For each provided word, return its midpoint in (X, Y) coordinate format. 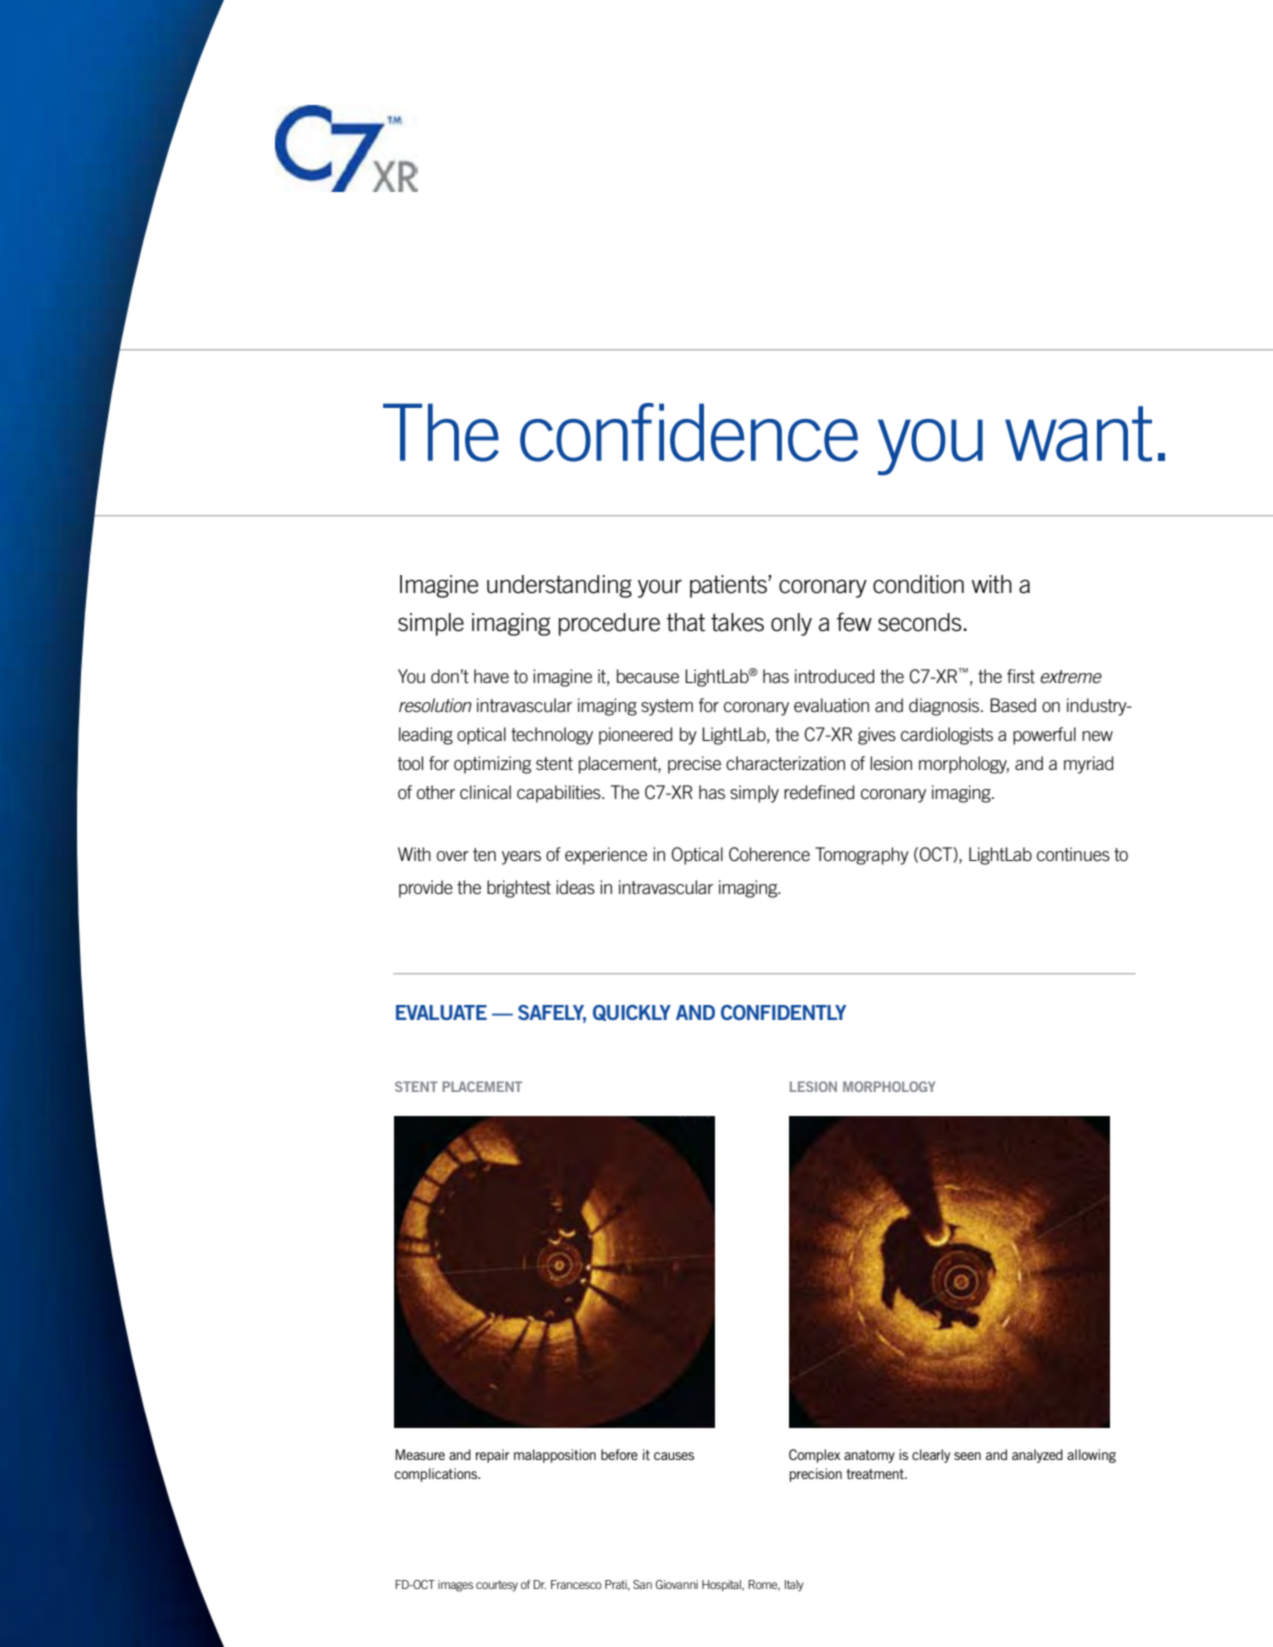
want (1078, 434)
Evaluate (441, 1012)
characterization (785, 763)
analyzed (1037, 1456)
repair (493, 1456)
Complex (814, 1456)
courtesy (497, 1586)
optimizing (492, 765)
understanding (559, 586)
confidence (689, 432)
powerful (1044, 736)
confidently (783, 1012)
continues (1073, 854)
